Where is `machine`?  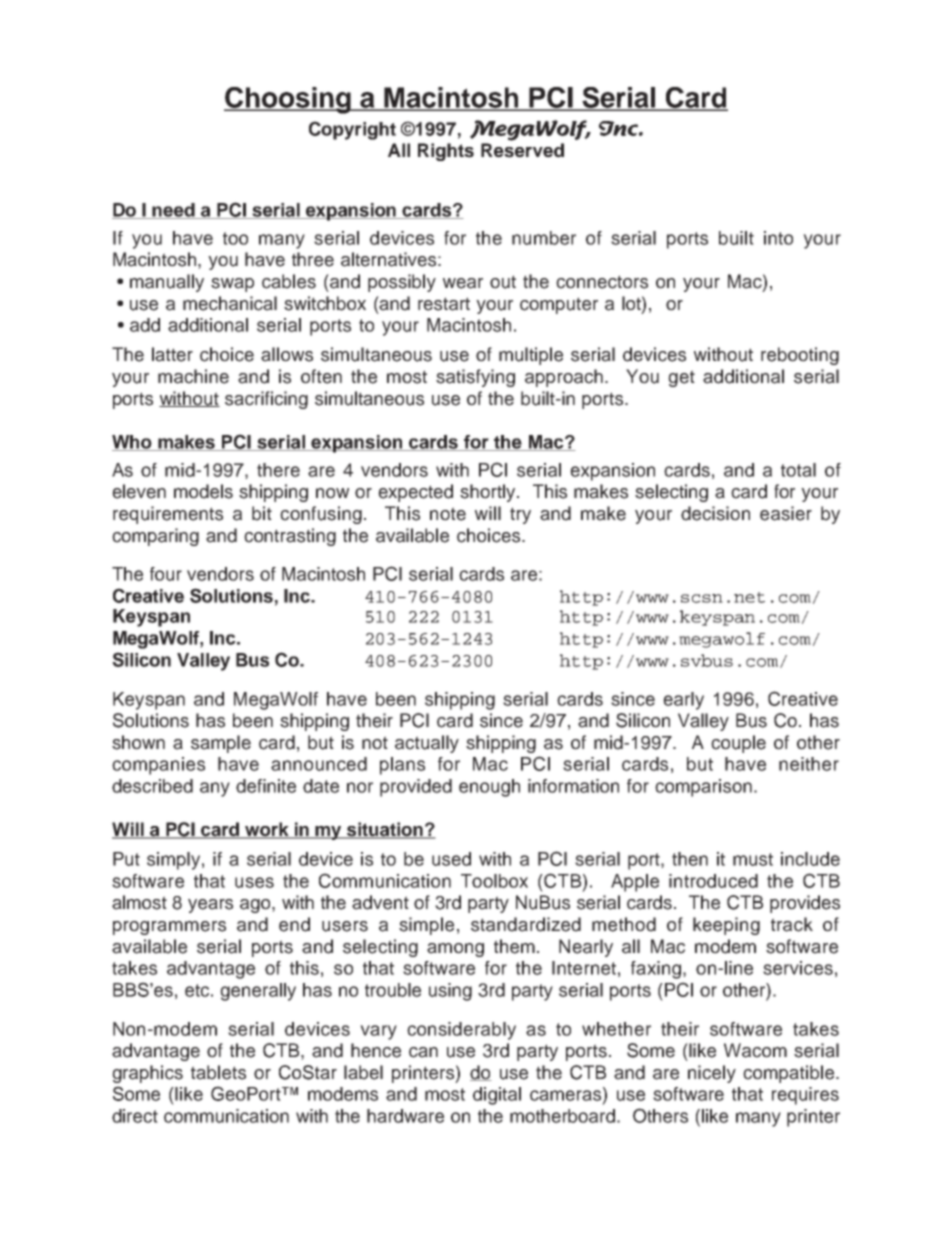 machine is located at coordinates (193, 376).
